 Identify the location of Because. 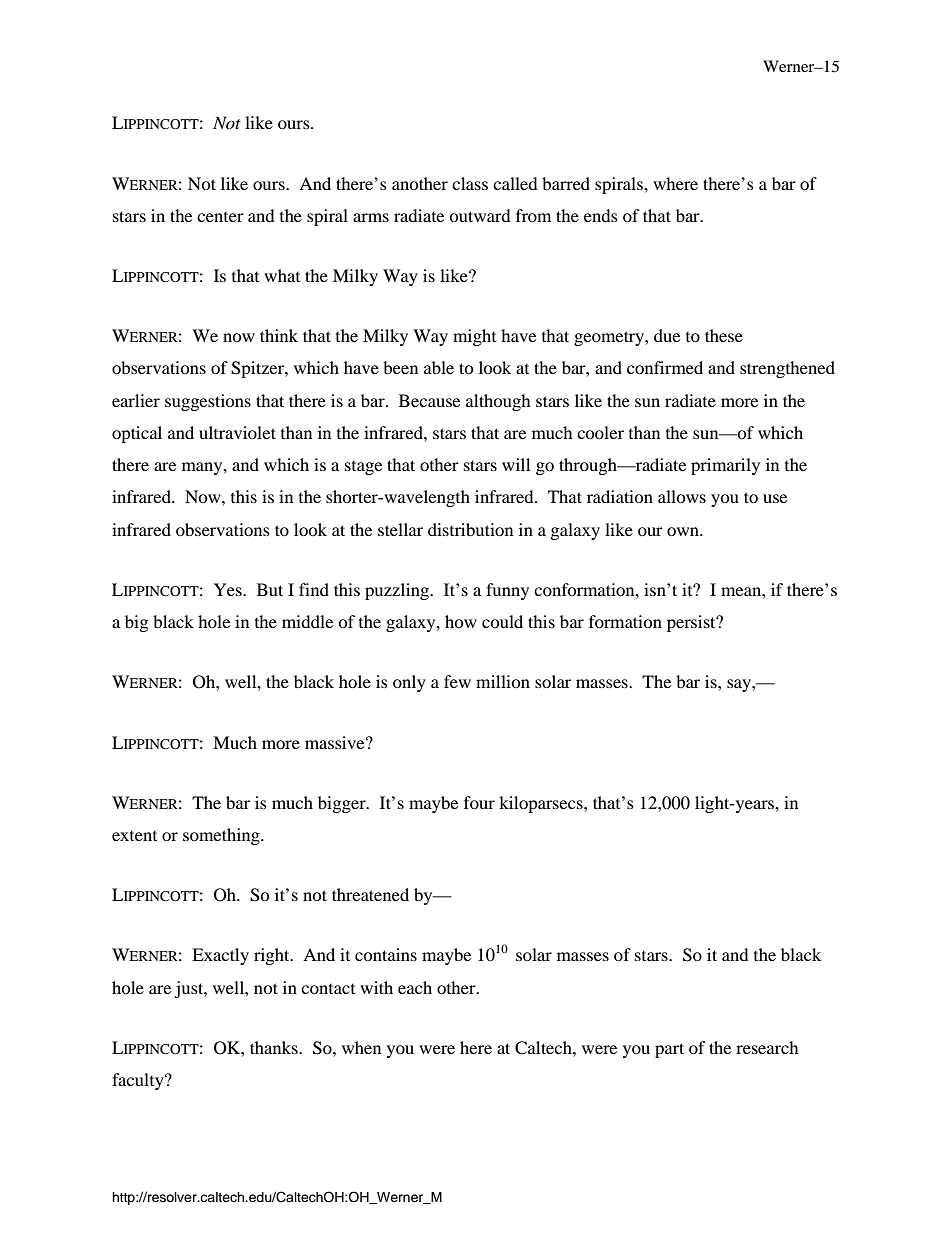
(429, 400).
